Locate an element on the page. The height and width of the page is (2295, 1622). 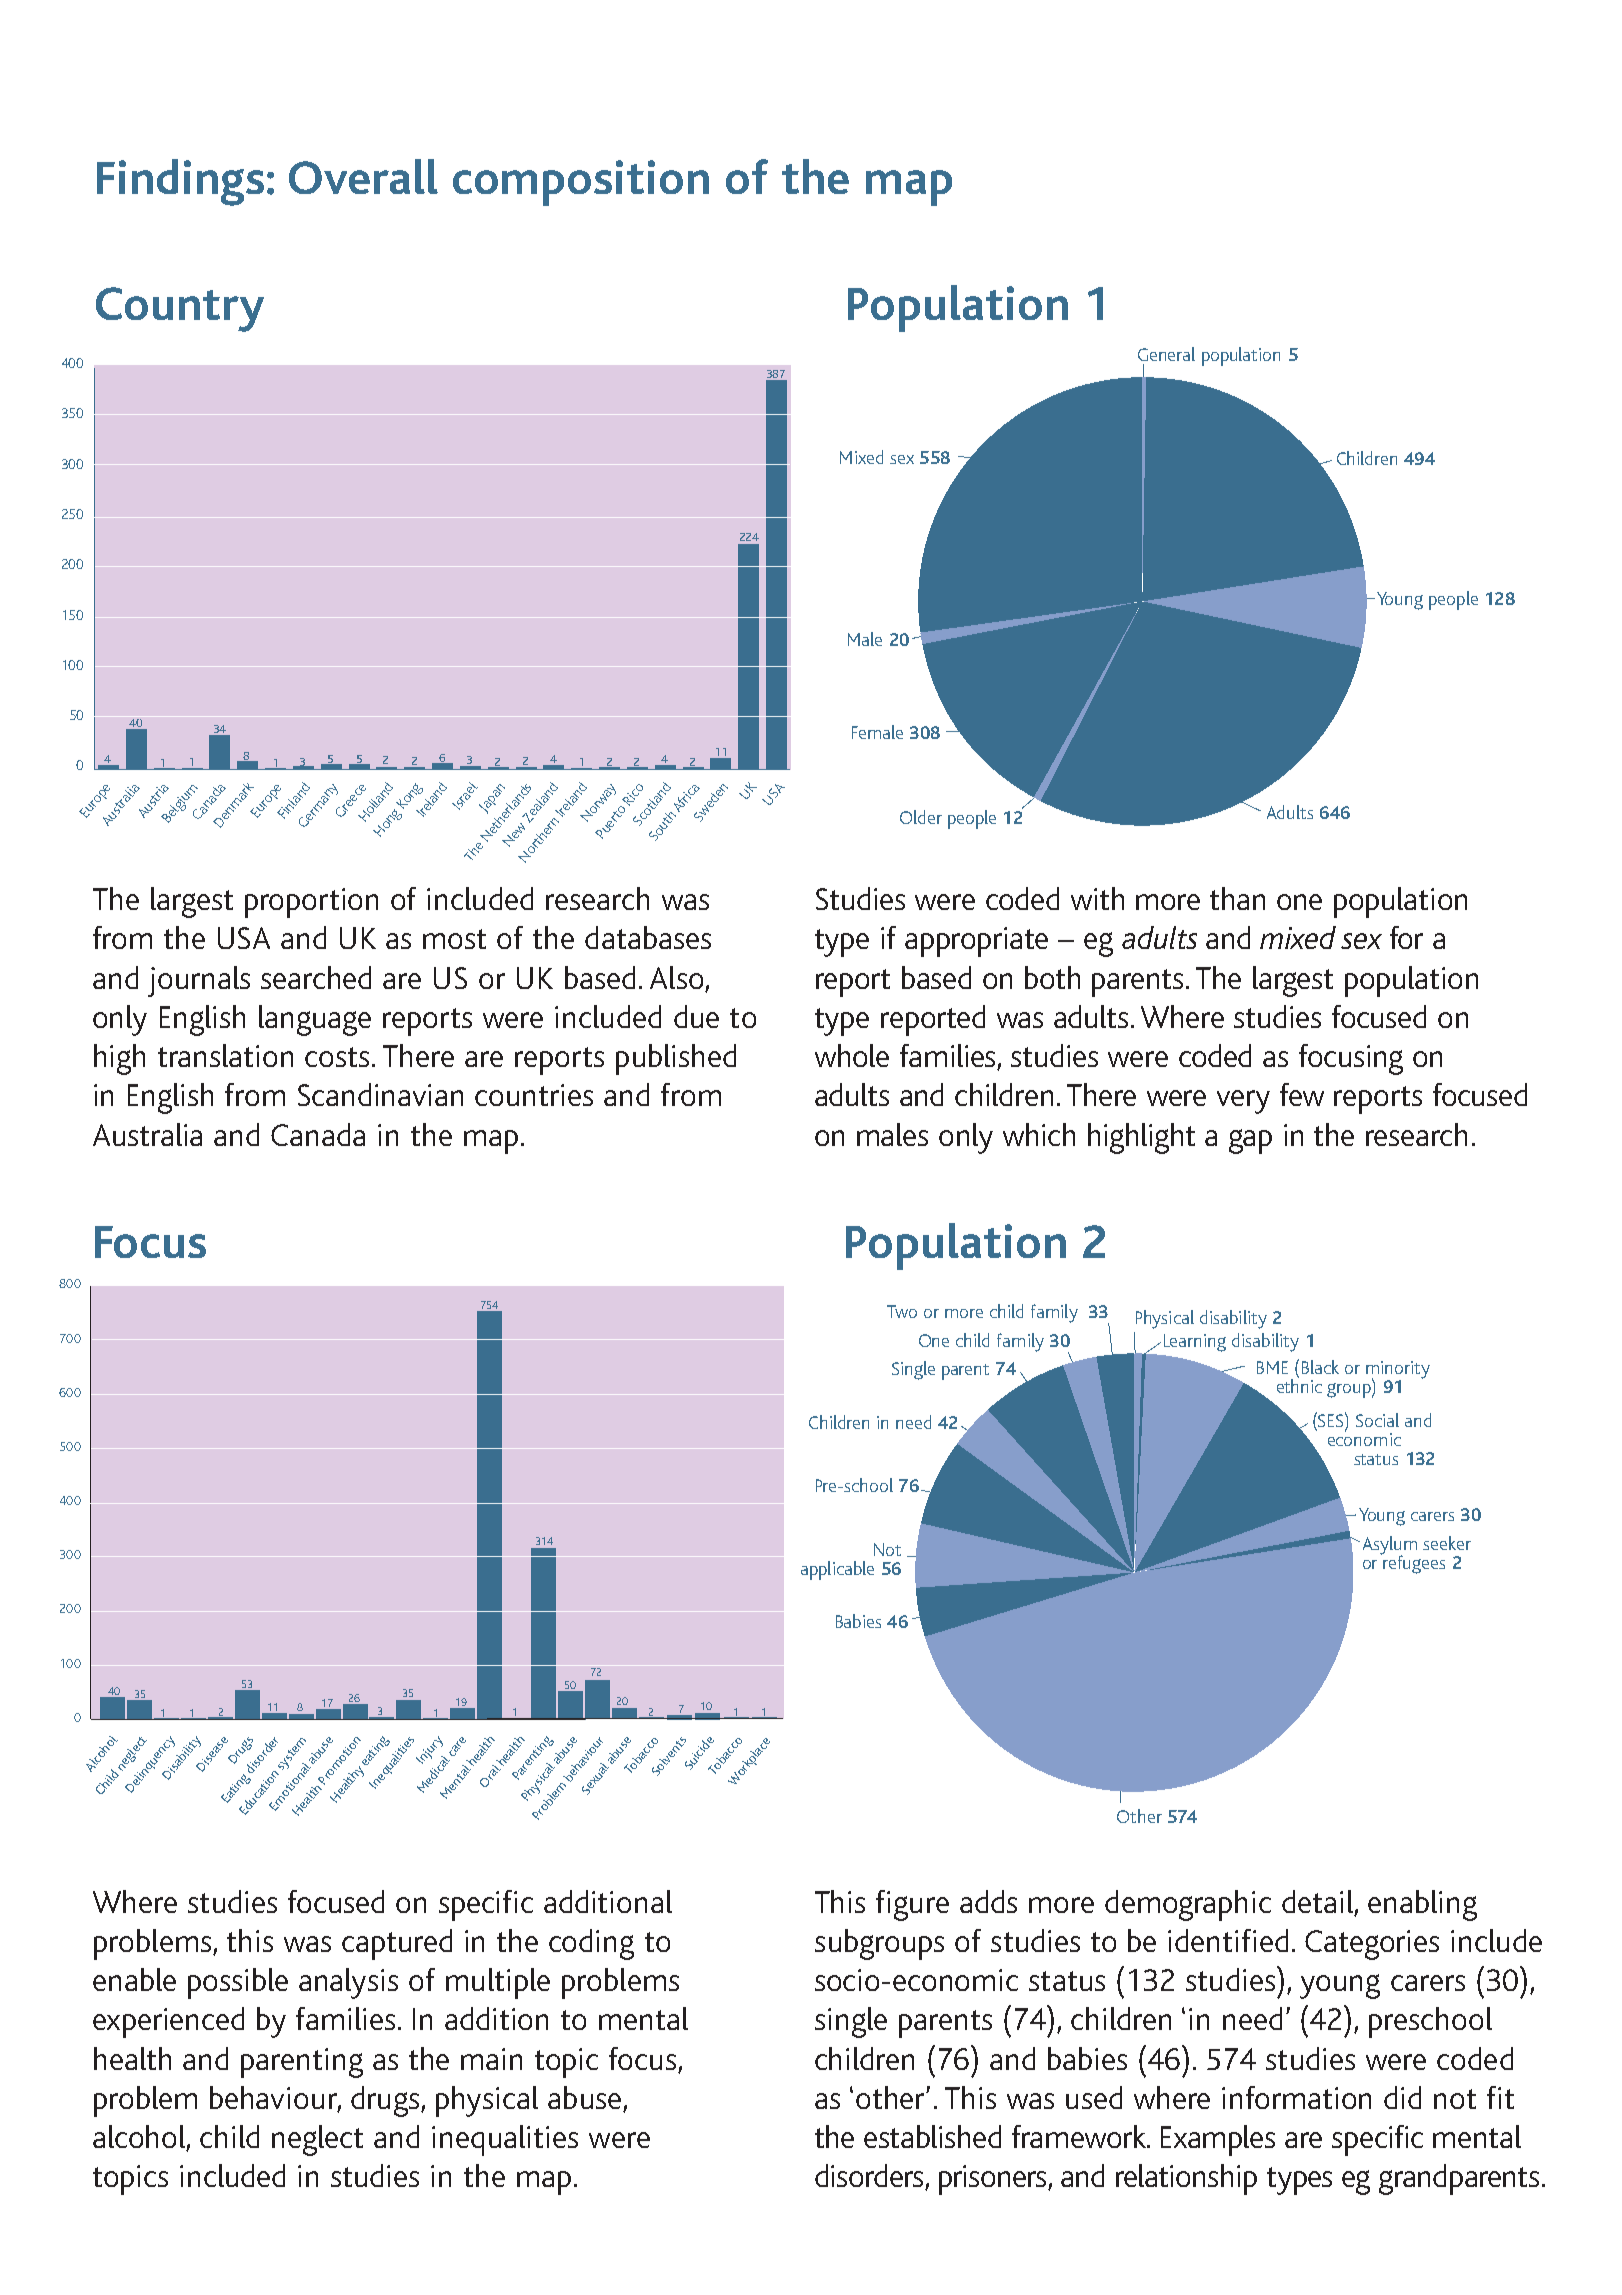
Scandinavian is located at coordinates (380, 1094).
